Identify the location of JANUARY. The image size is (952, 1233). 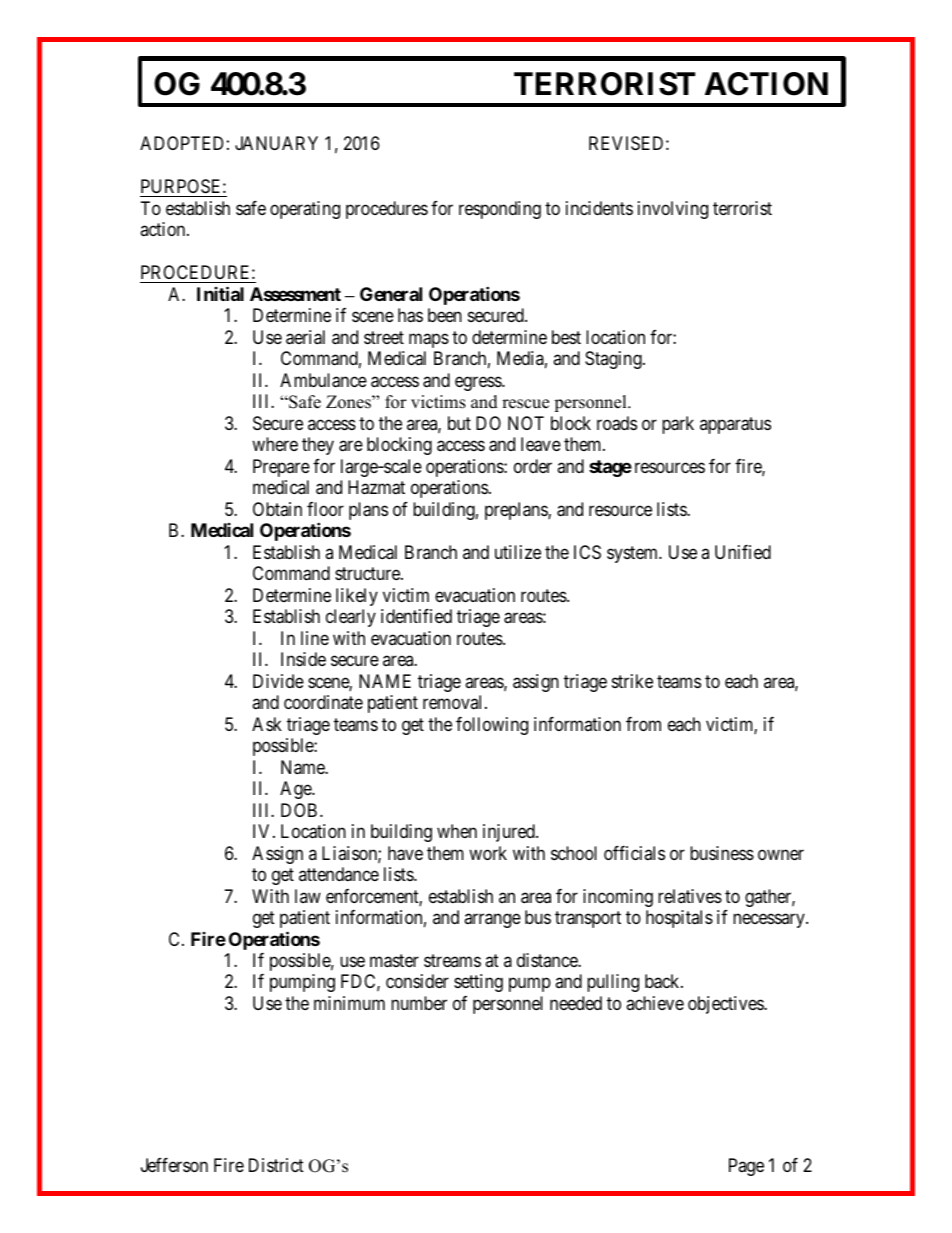
(276, 143).
